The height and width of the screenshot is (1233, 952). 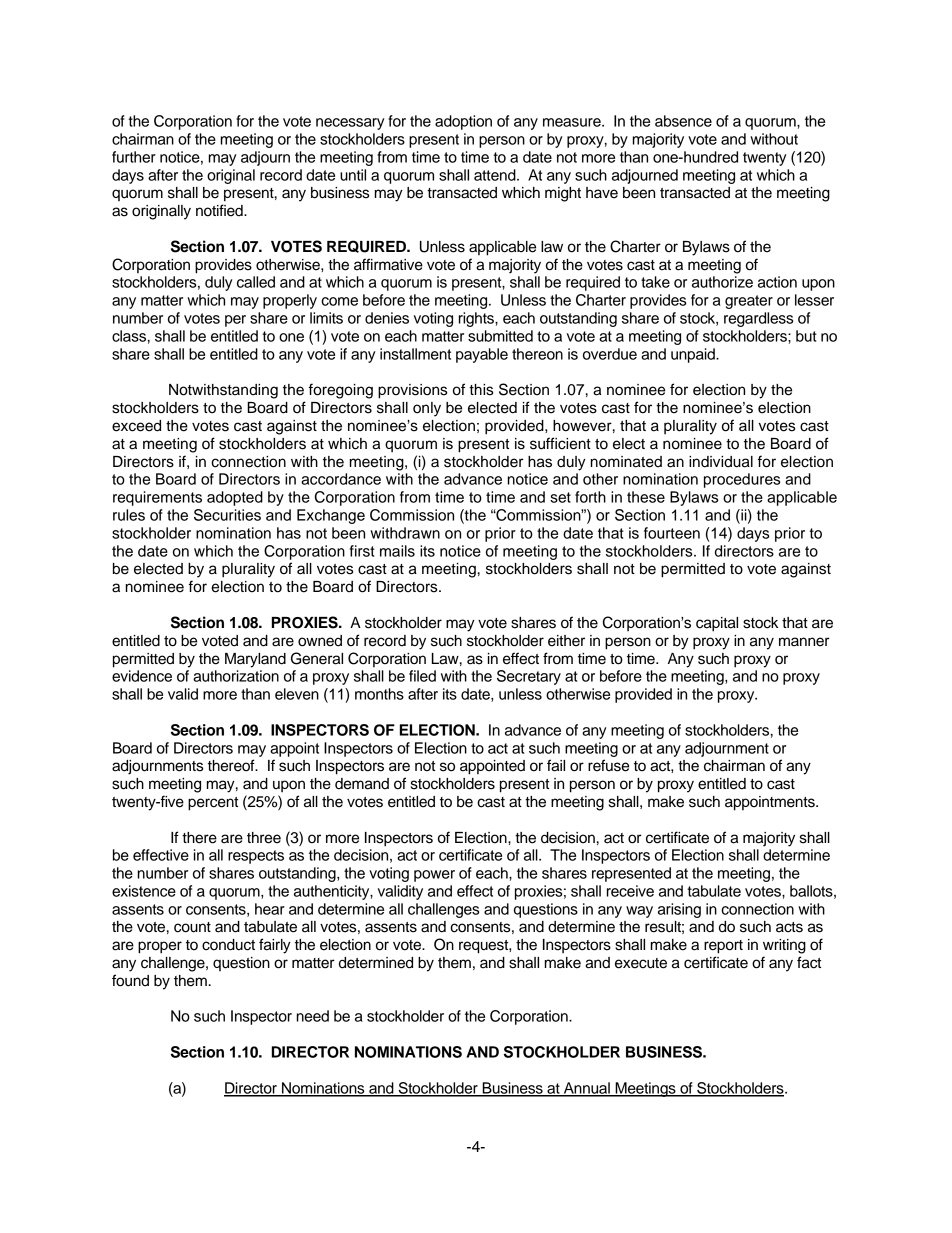 I want to click on adoption, so click(x=463, y=122).
